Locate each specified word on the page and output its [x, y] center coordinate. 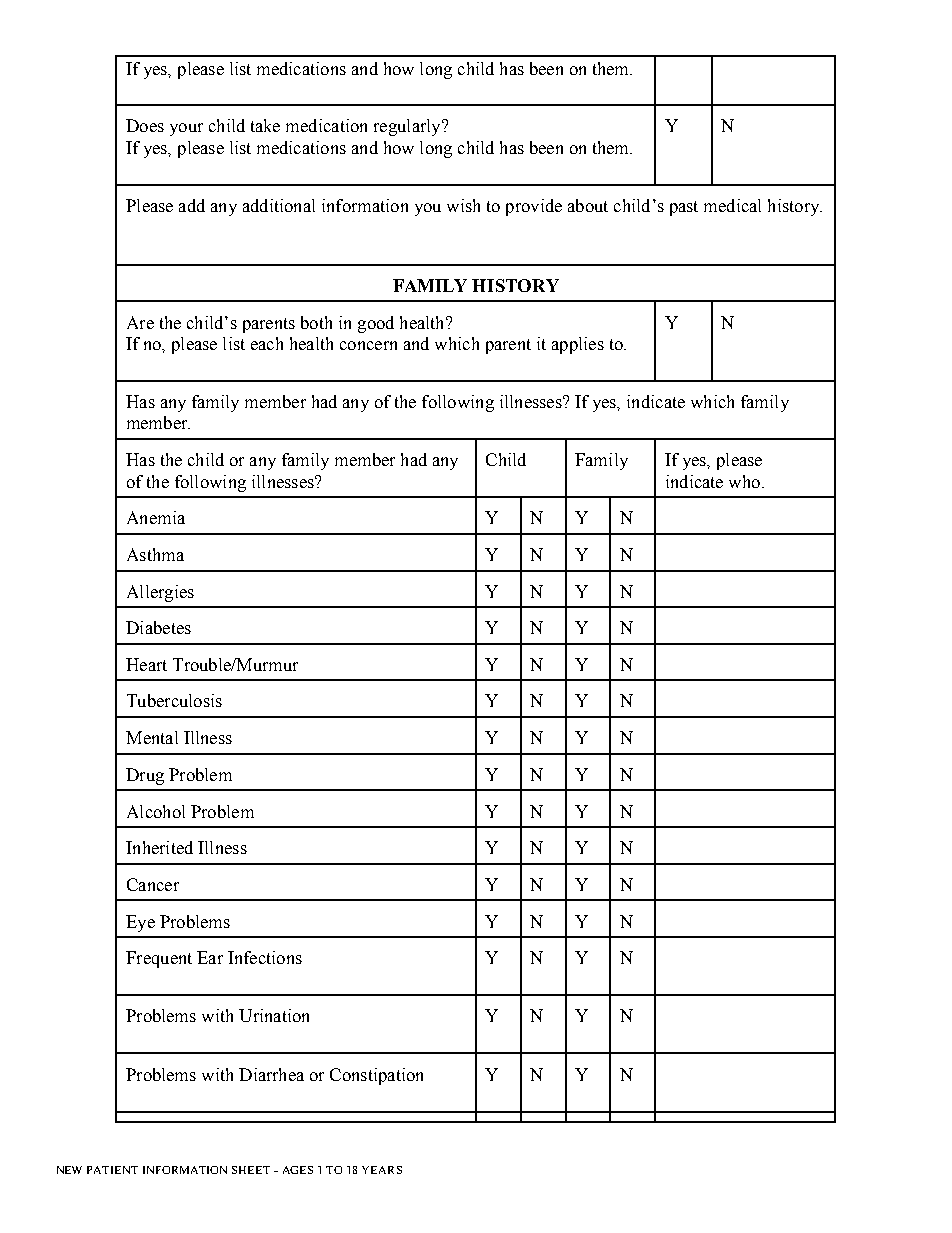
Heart [146, 664]
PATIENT [112, 1170]
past [684, 208]
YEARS [382, 1170]
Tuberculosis [174, 700]
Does [145, 125]
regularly [408, 127]
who [744, 481]
